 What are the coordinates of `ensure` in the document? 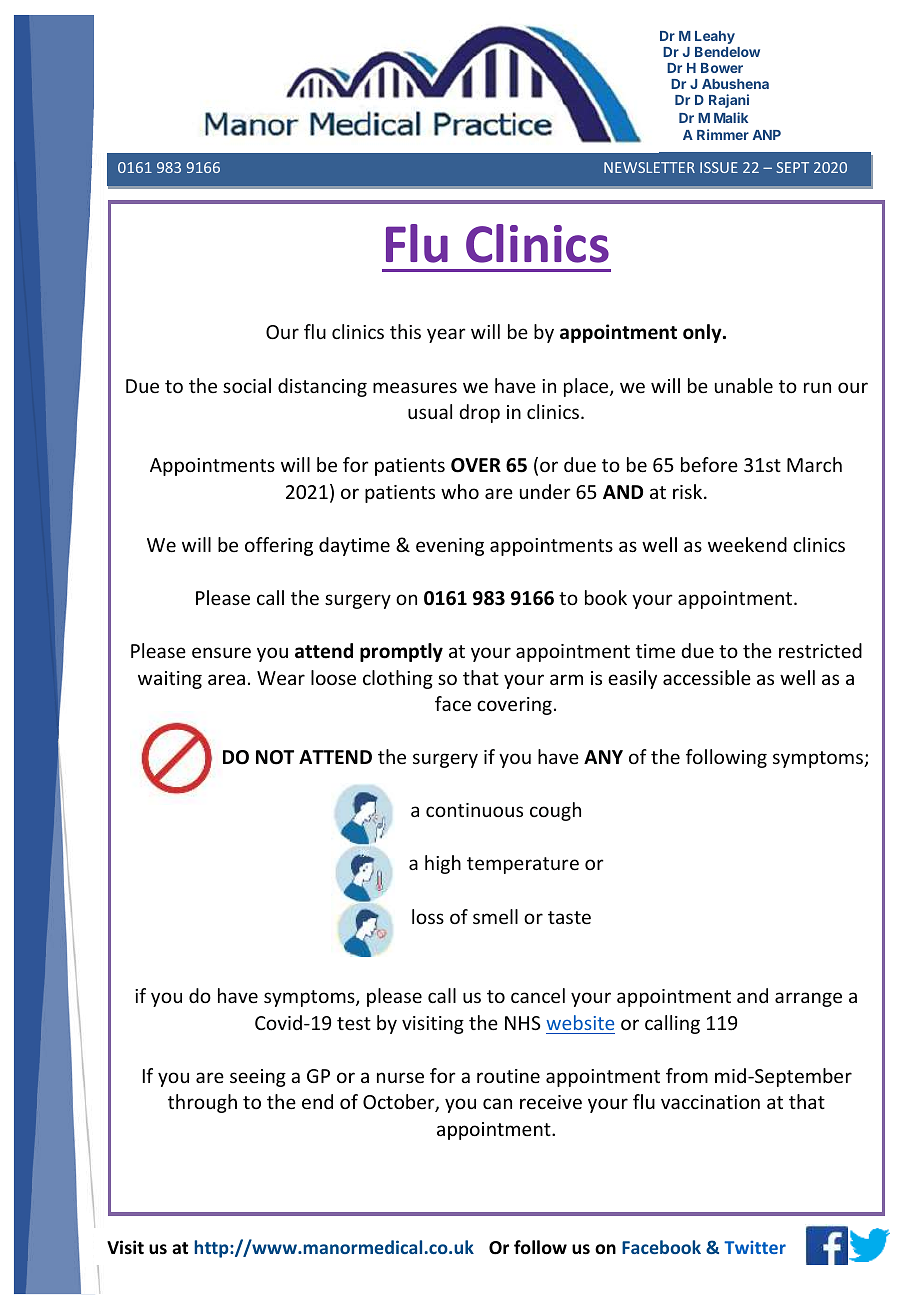 It's located at (221, 652).
